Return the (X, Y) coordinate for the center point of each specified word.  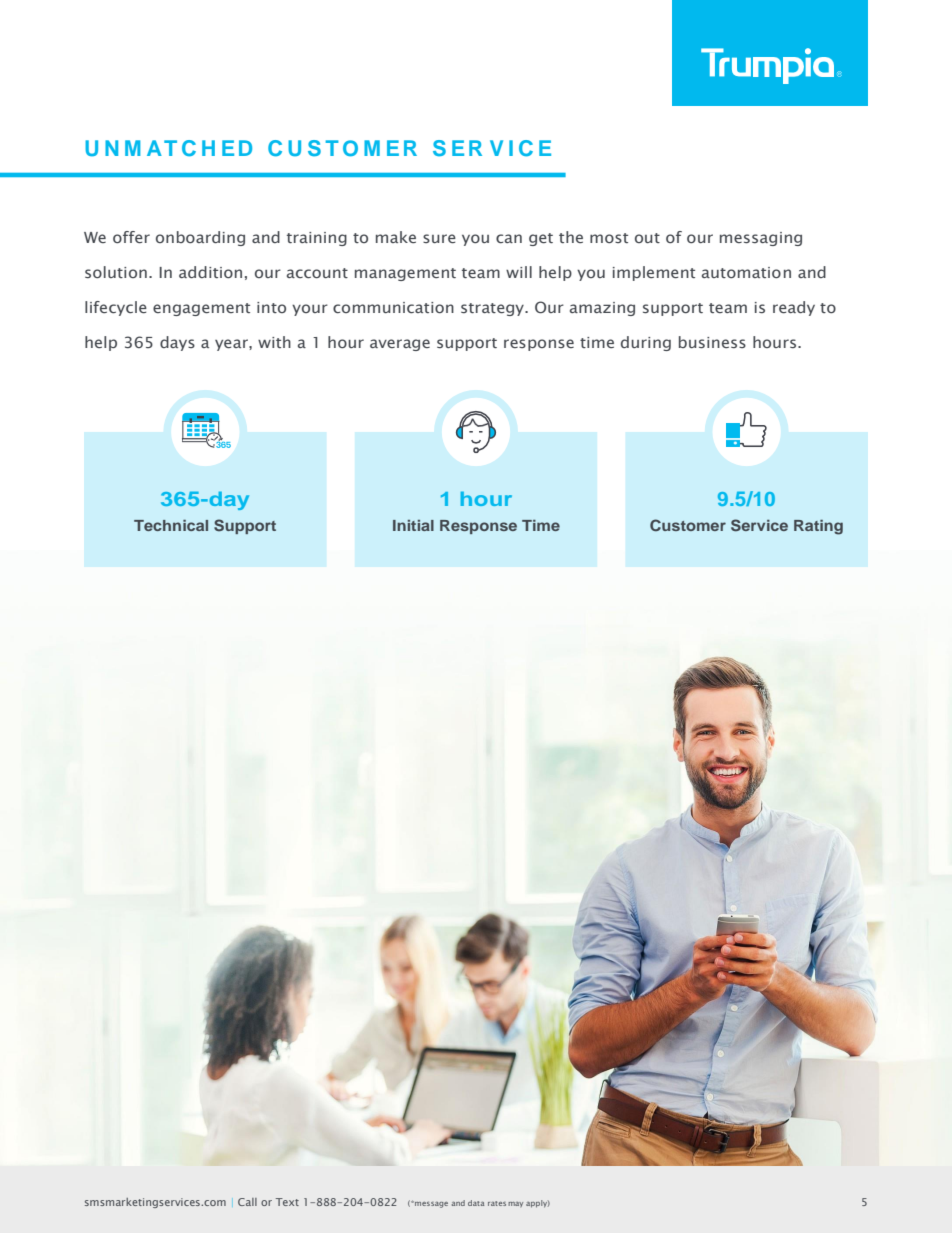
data (476, 1203)
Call (247, 1202)
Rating (818, 527)
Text (287, 1202)
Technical (171, 525)
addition (210, 272)
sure (439, 238)
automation (746, 272)
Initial (413, 525)
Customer (688, 525)
